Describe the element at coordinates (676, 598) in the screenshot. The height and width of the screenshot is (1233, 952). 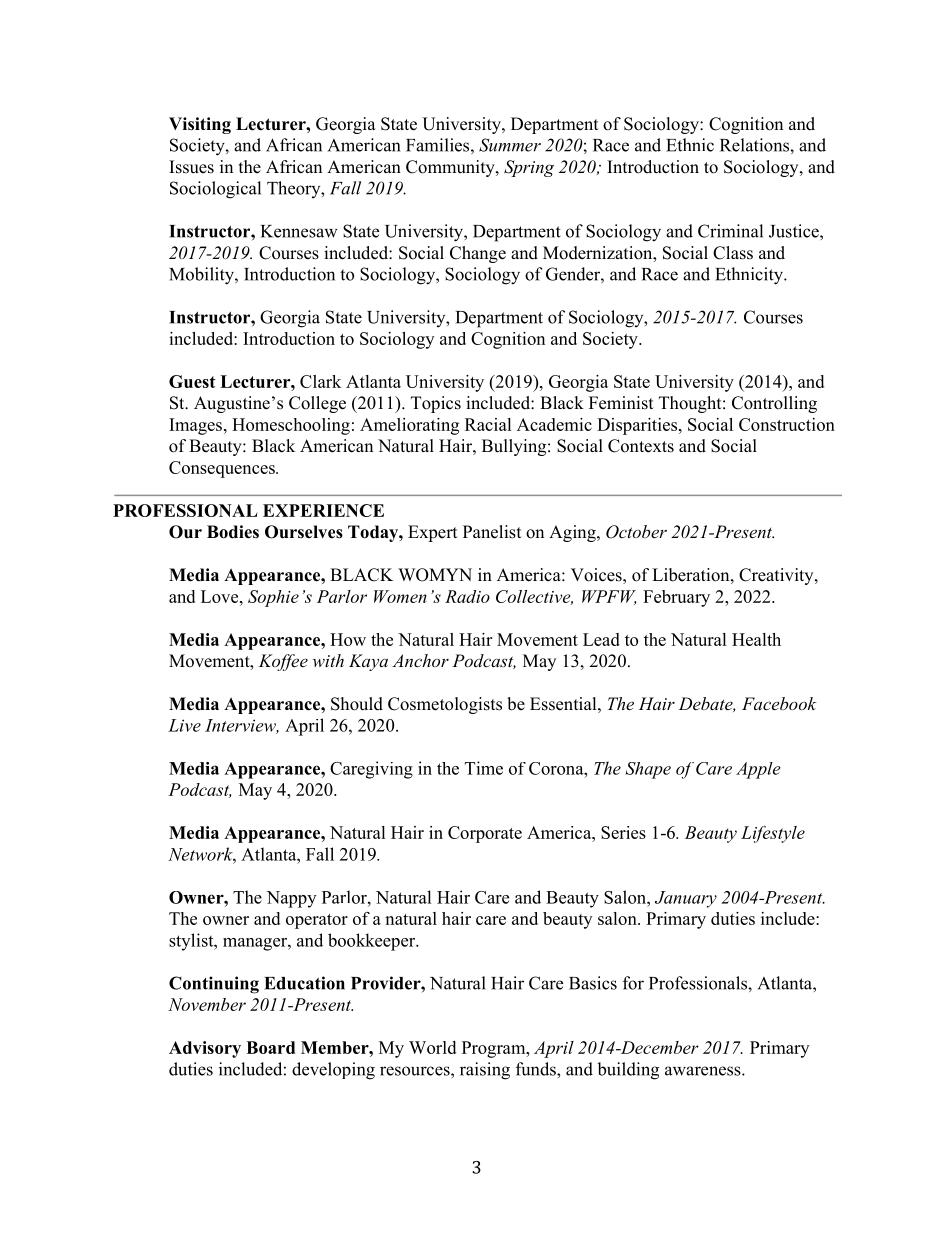
I see `February` at that location.
